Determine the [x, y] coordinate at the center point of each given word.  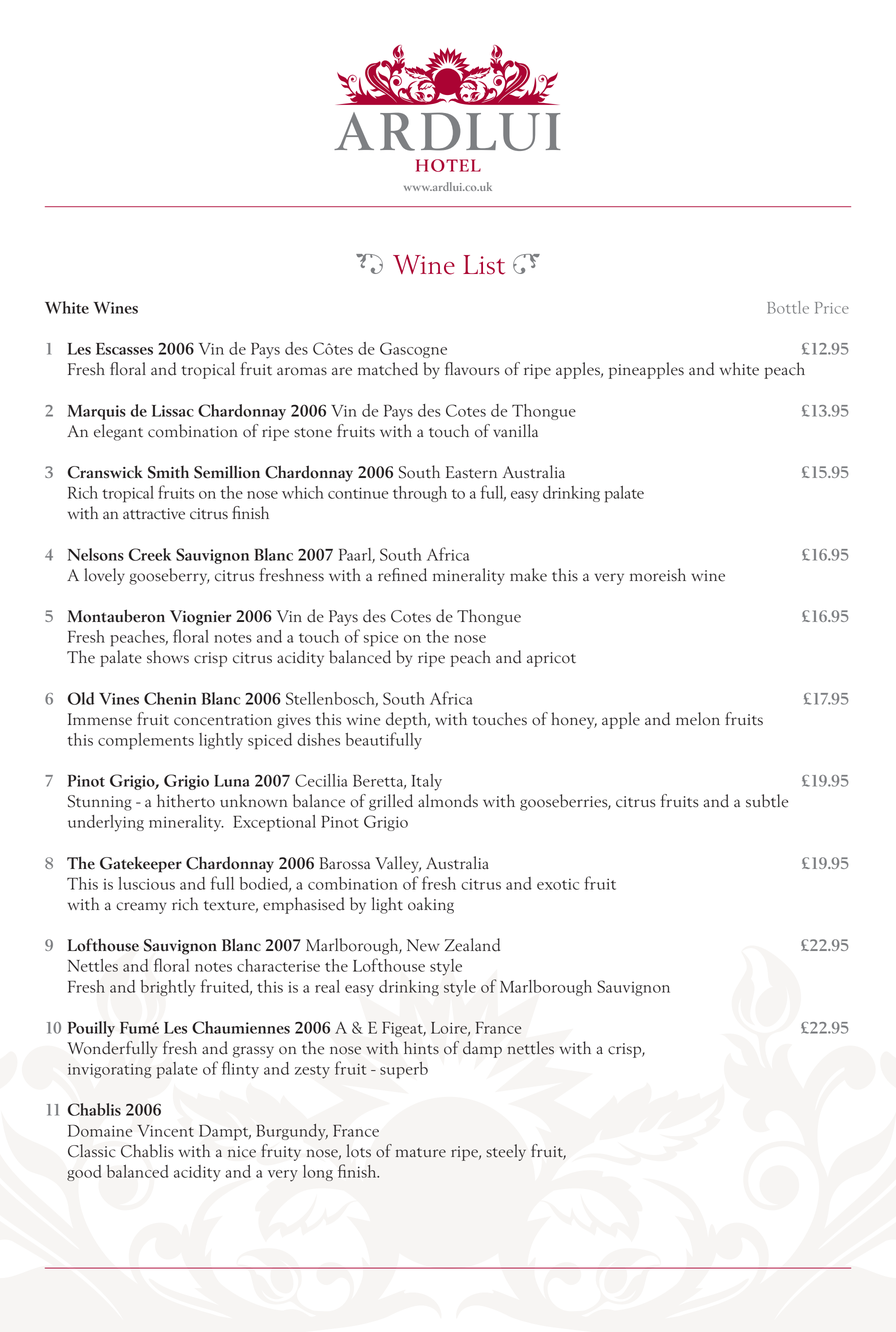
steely [506, 1152]
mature [421, 1153]
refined [402, 575]
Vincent [165, 1131]
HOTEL [448, 165]
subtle [767, 801]
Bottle [788, 307]
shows [168, 657]
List [484, 265]
